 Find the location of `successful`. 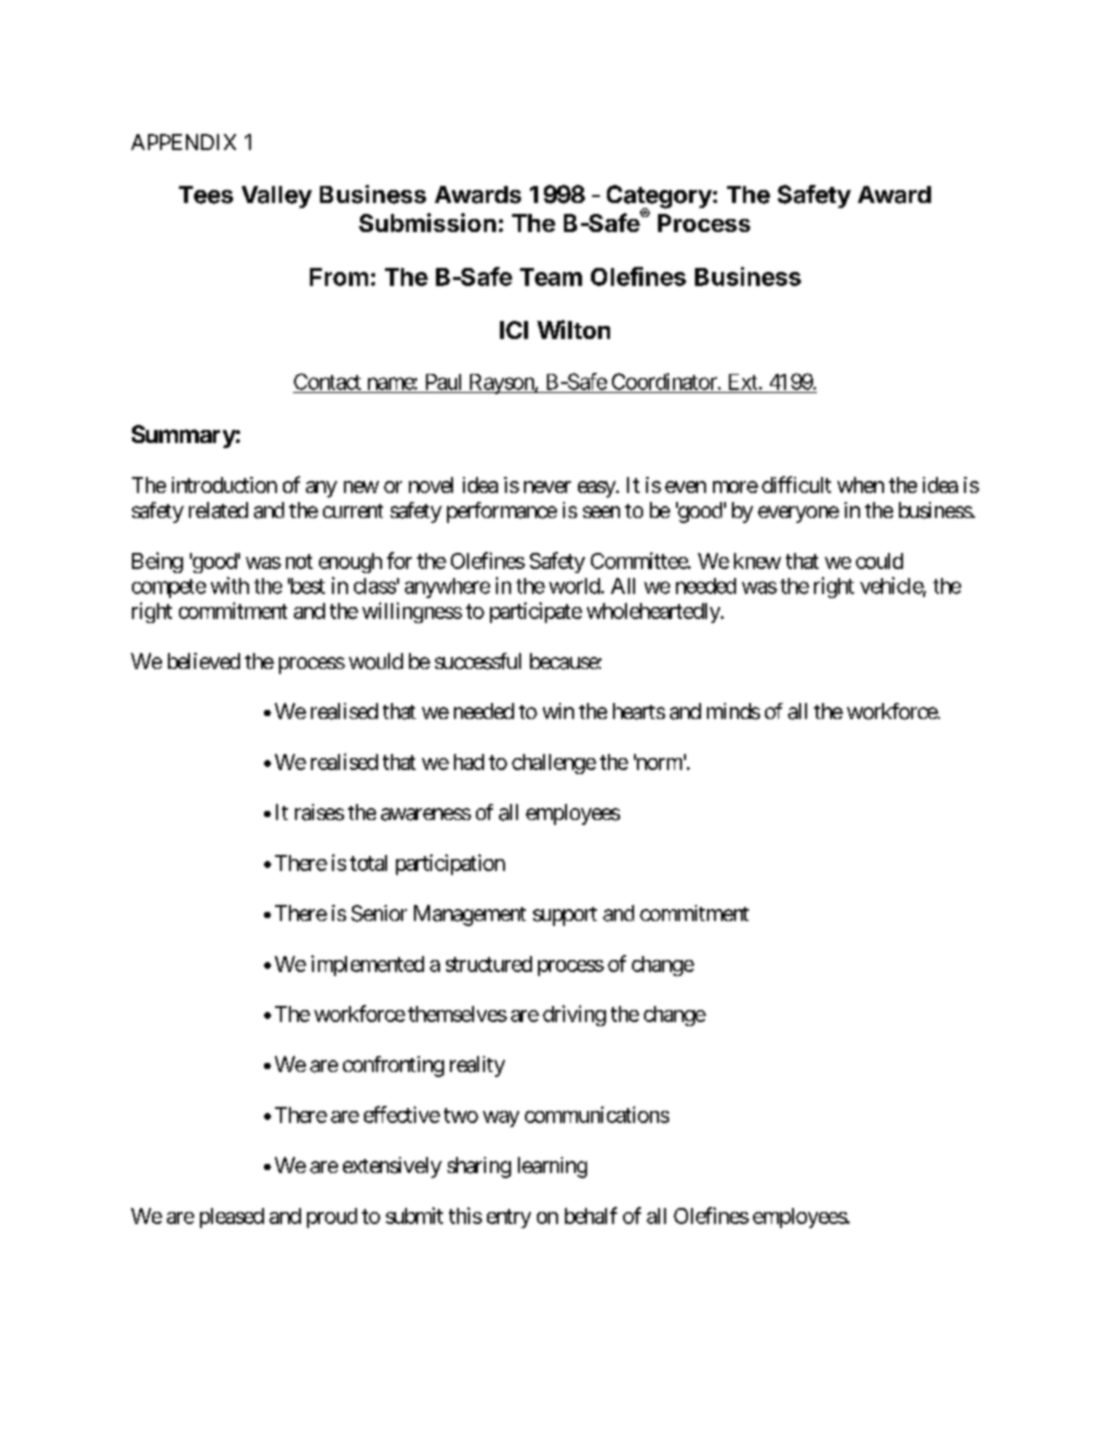

successful is located at coordinates (478, 661).
